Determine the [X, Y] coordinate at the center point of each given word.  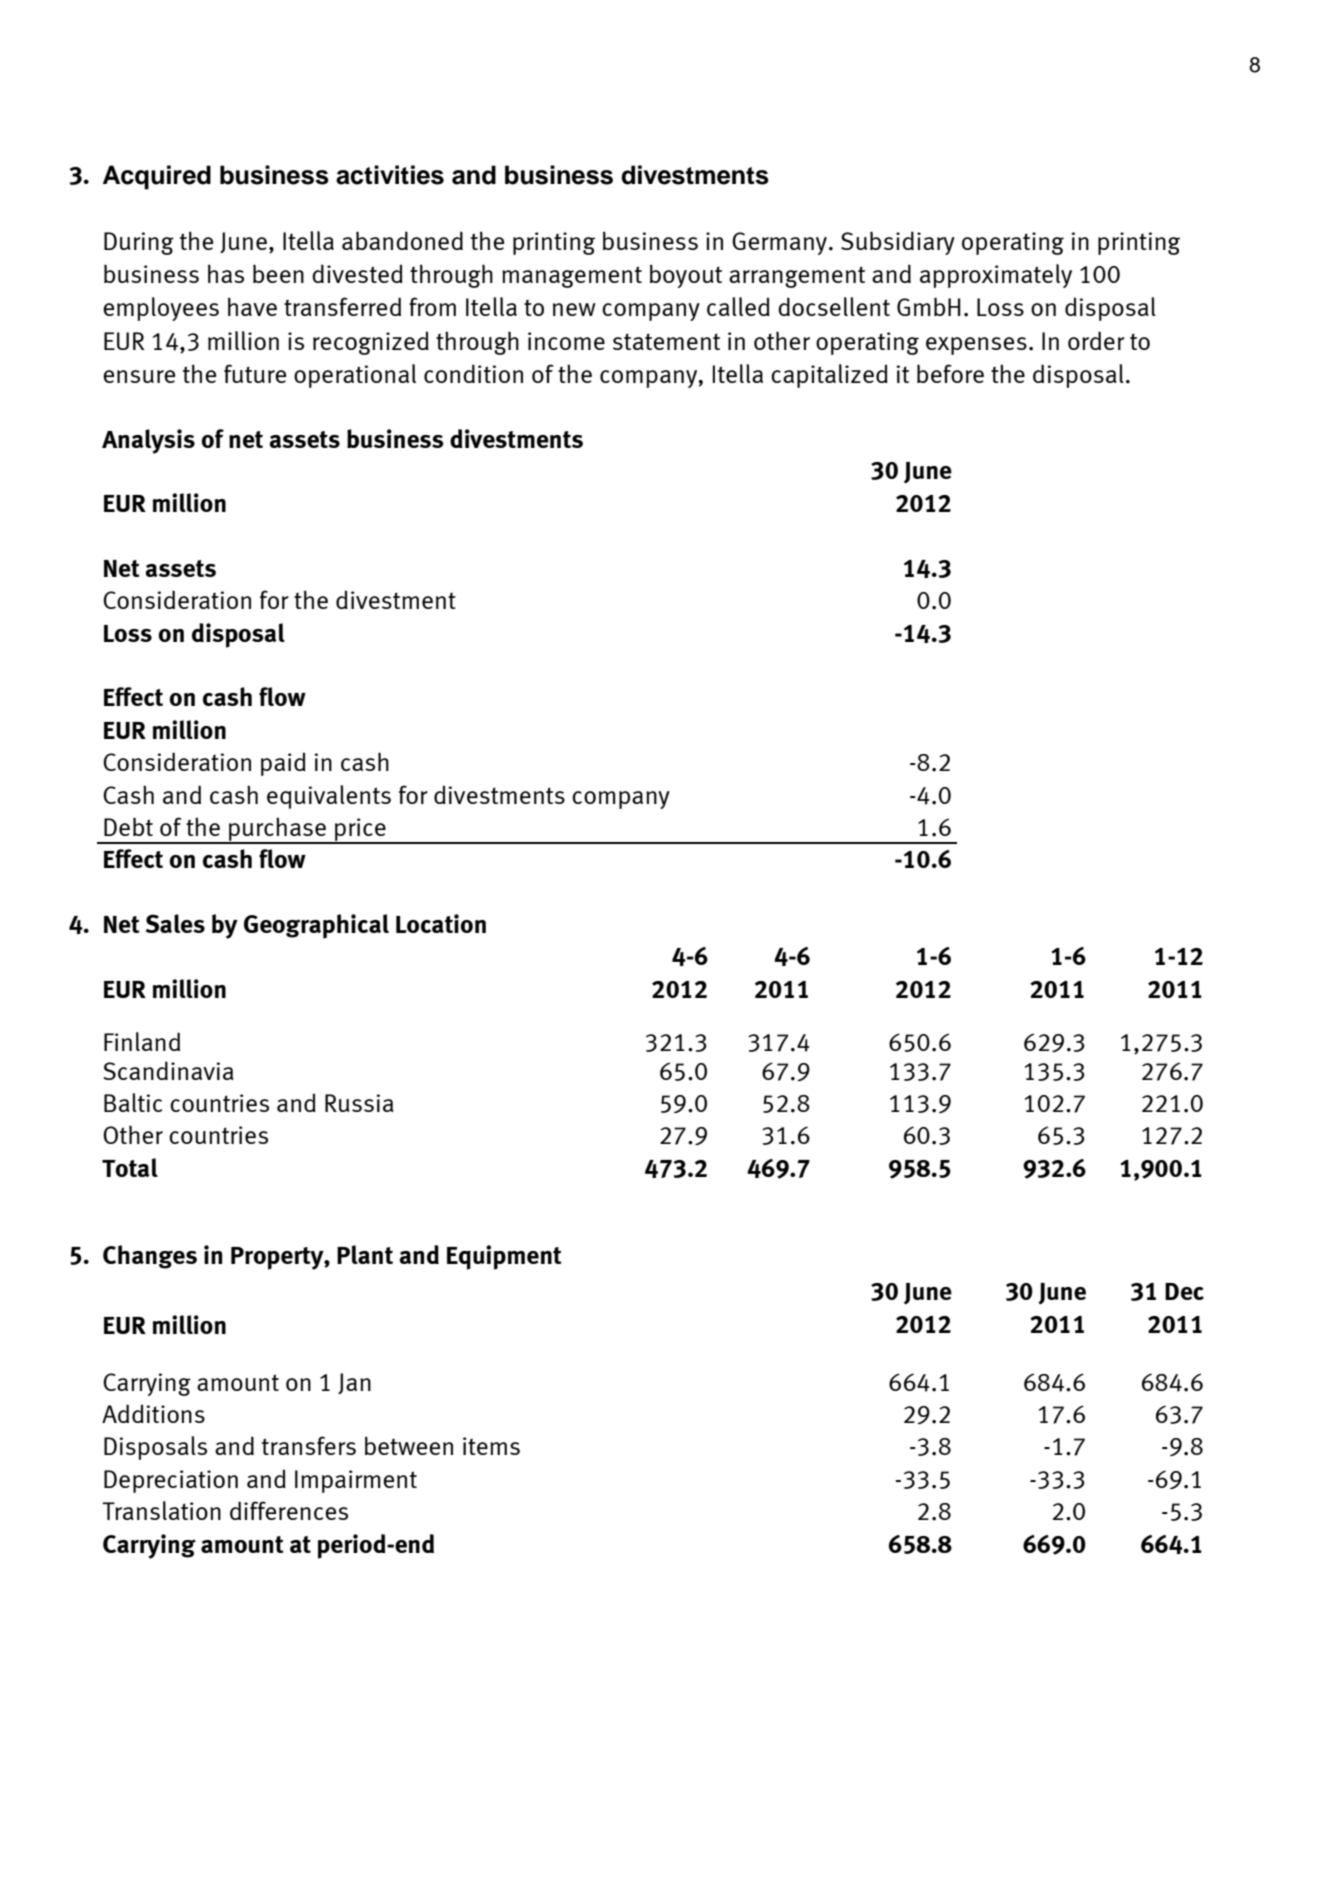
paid [283, 764]
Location [441, 923]
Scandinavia [168, 1070]
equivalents [329, 797]
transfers [309, 1445]
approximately [996, 276]
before [950, 373]
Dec [1184, 1291]
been [278, 273]
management [572, 277]
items [491, 1446]
